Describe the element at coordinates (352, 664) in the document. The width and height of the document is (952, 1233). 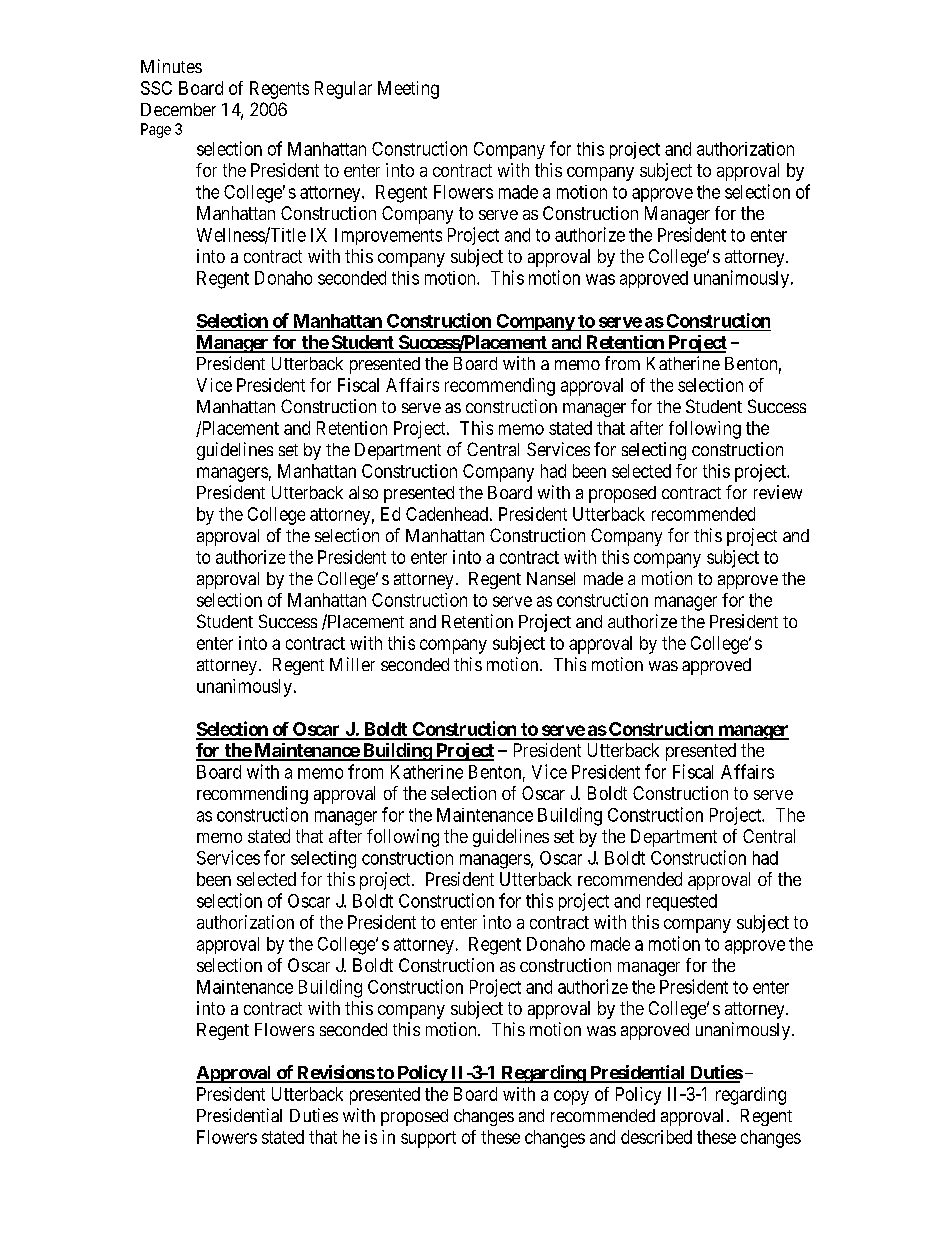
I see `Miller` at that location.
